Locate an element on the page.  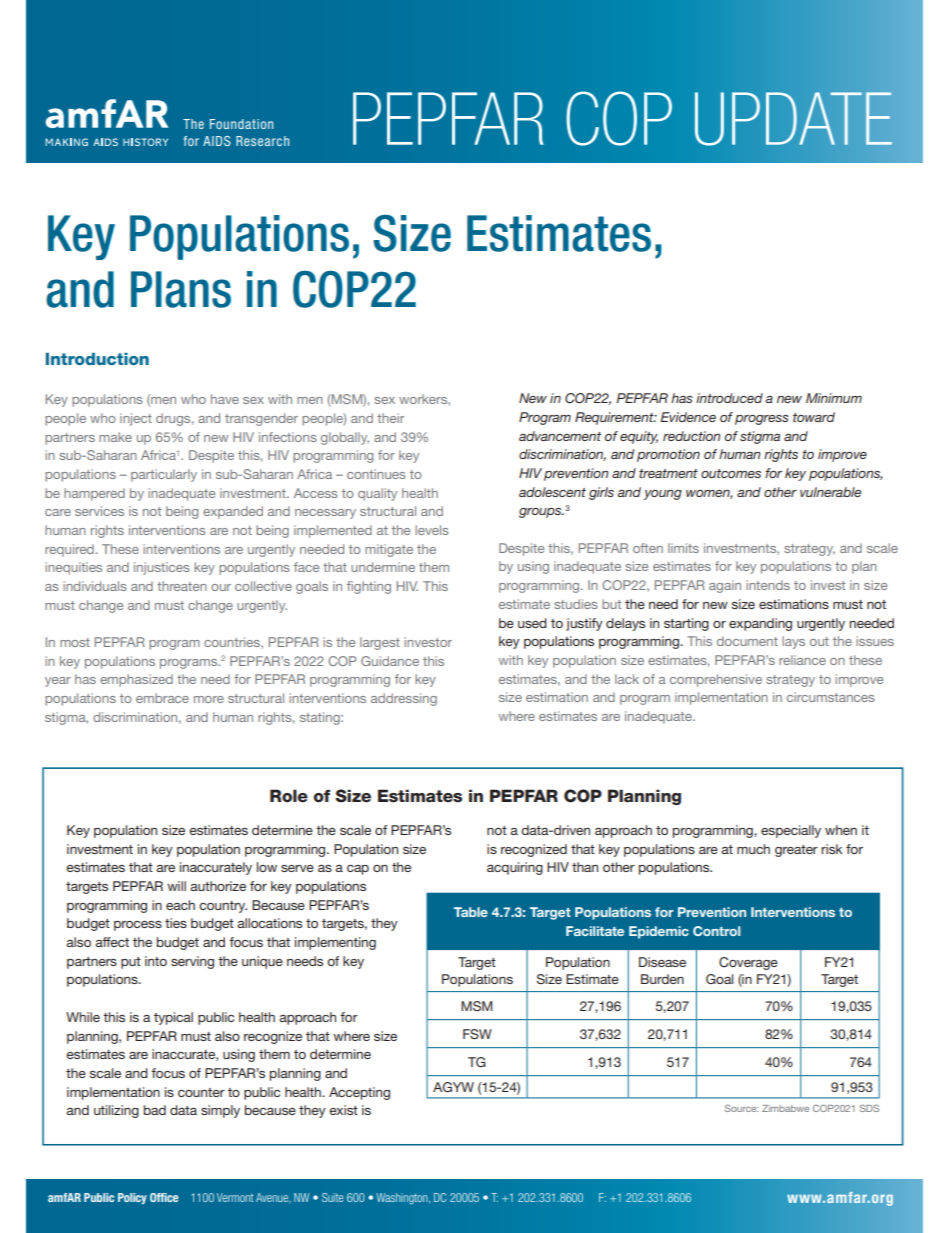
outcomes is located at coordinates (731, 473).
